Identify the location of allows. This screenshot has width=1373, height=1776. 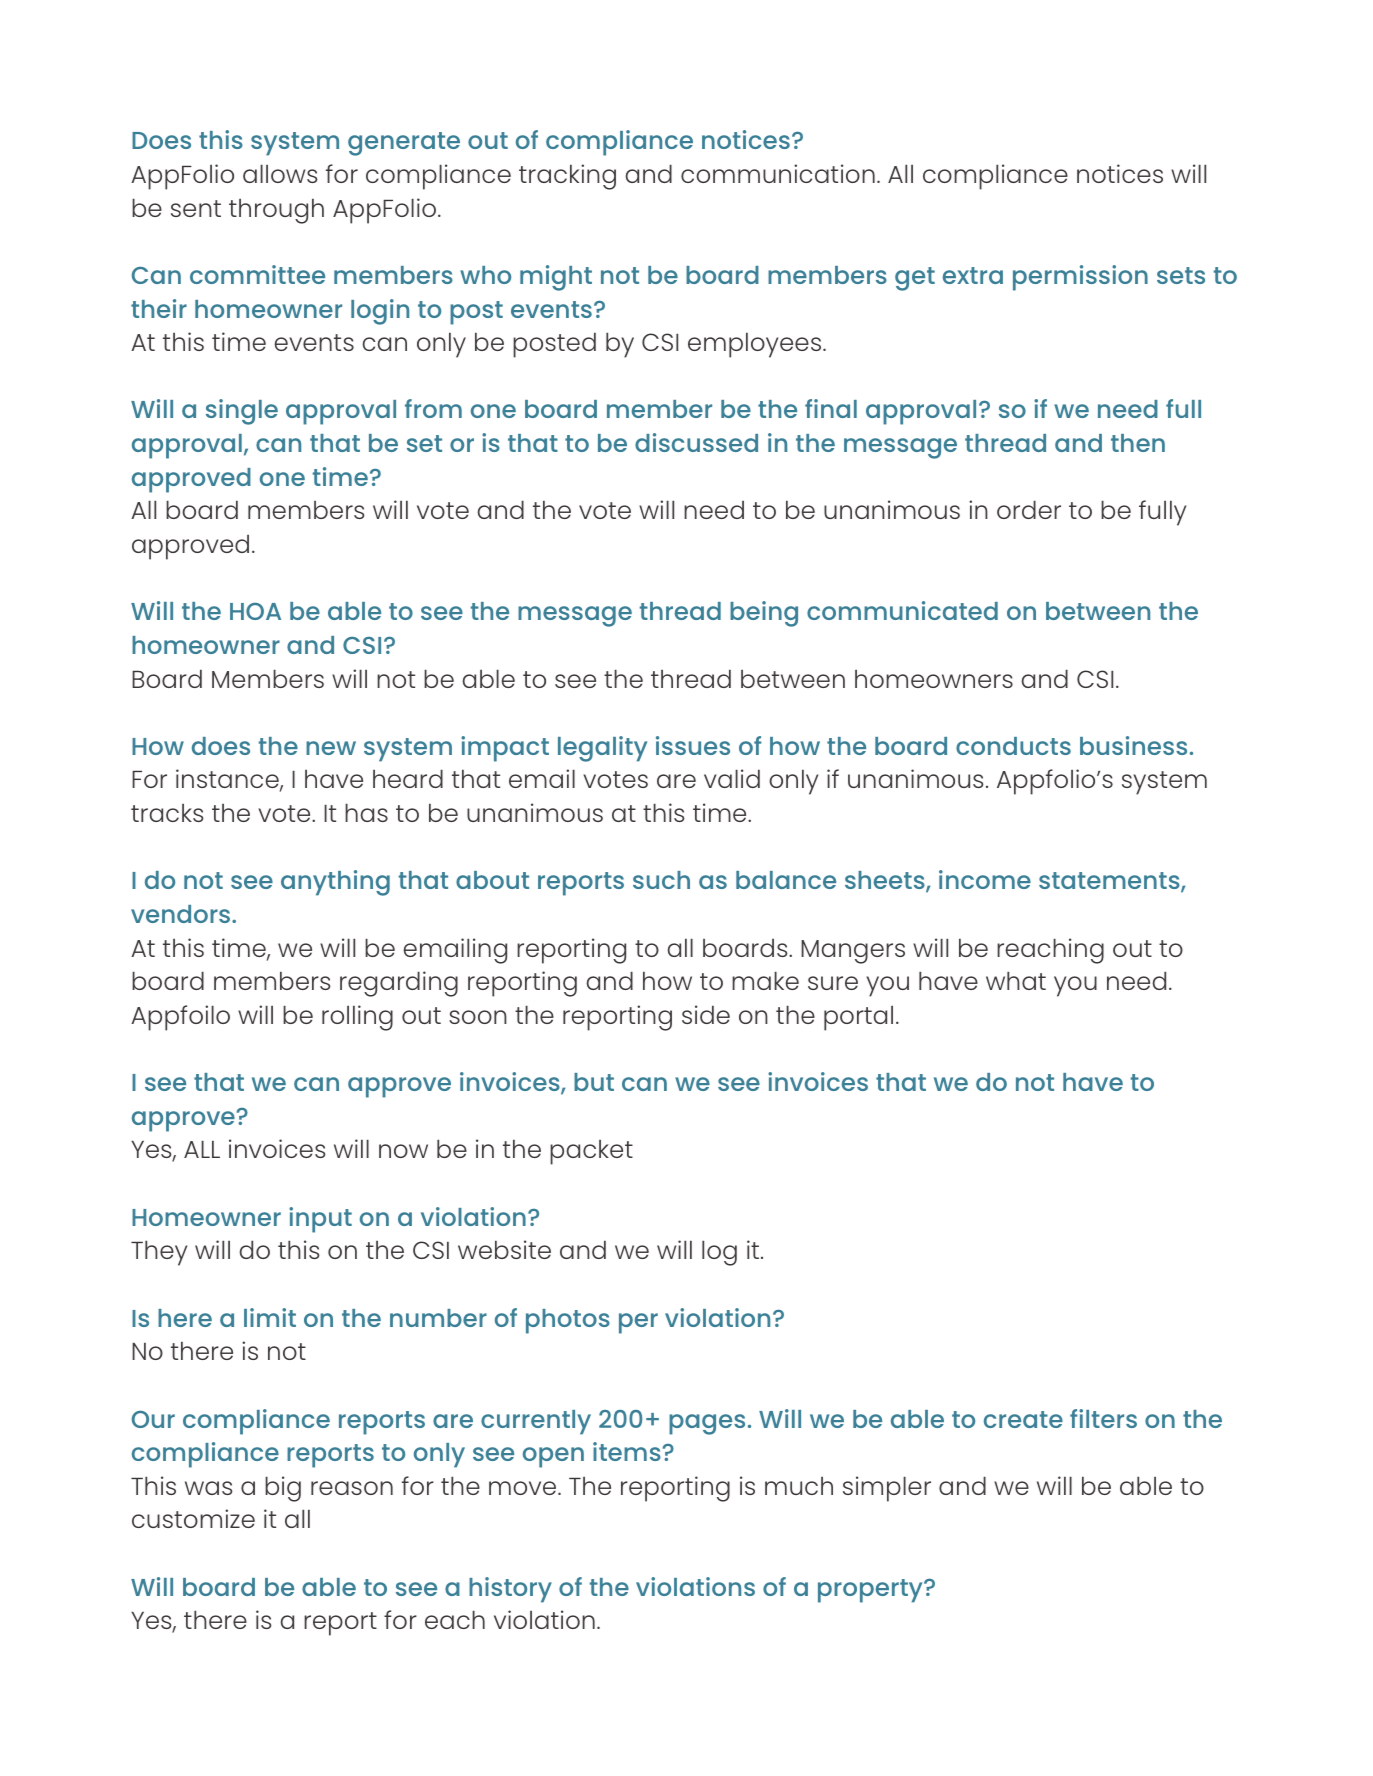
(280, 173).
